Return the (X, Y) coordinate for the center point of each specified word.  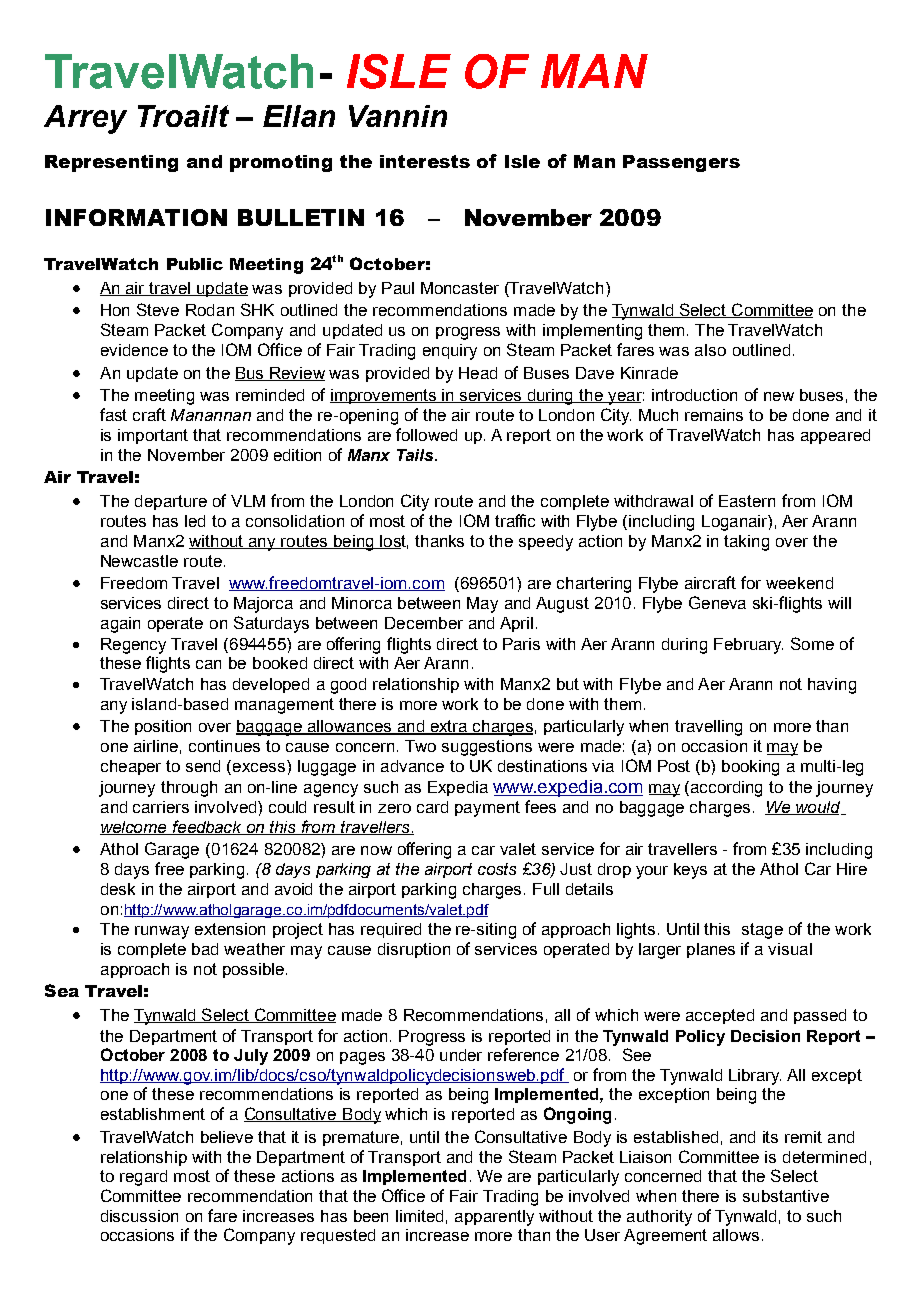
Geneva (717, 602)
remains (714, 415)
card (432, 807)
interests (425, 161)
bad (205, 949)
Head (478, 373)
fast (113, 414)
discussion (139, 1216)
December (424, 623)
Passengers (681, 163)
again (120, 625)
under (461, 1055)
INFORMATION (136, 217)
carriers (161, 807)
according (726, 789)
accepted (720, 1016)
